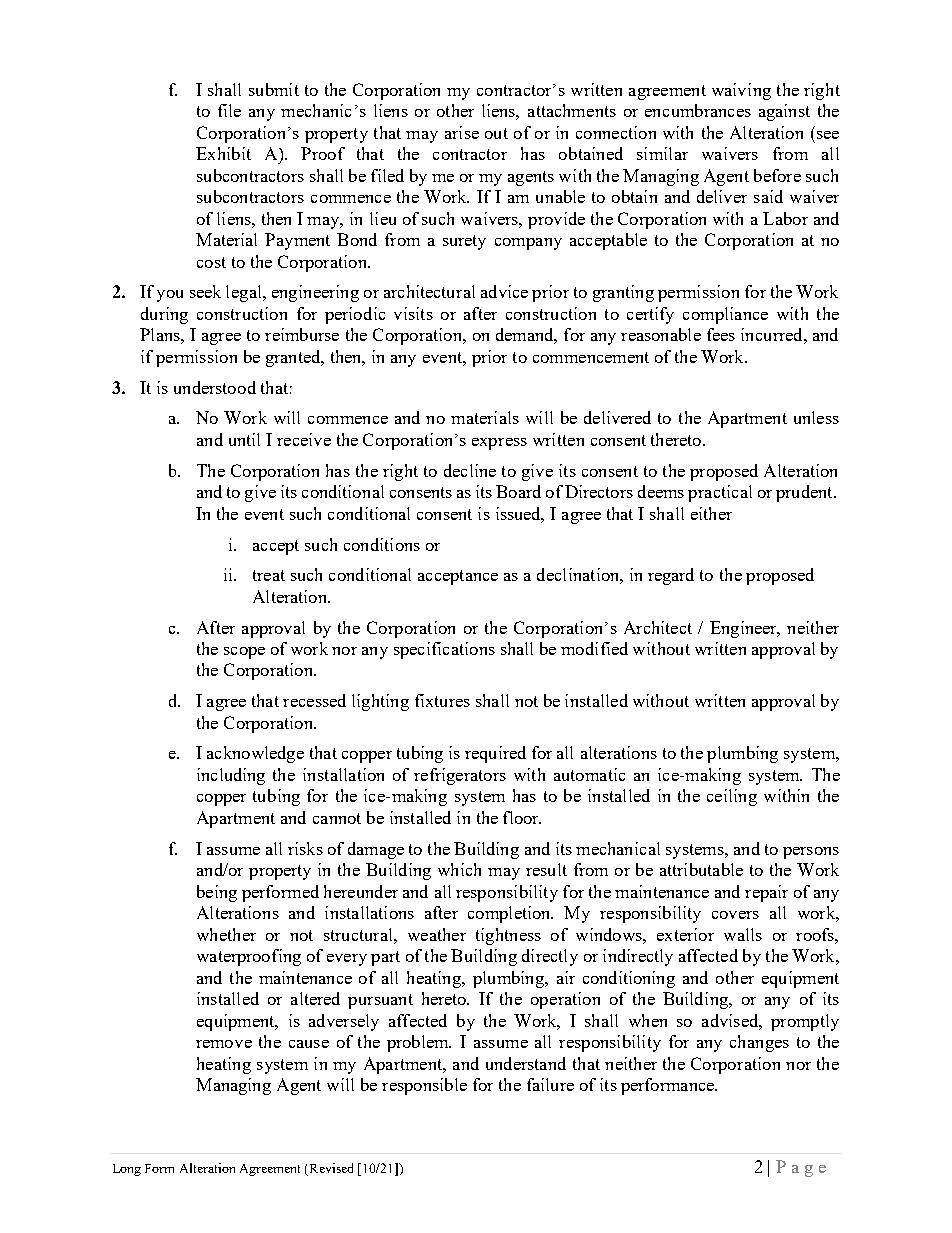 The width and height of the page is (952, 1233). Describe the element at coordinates (671, 576) in the page. I see `regard` at that location.
